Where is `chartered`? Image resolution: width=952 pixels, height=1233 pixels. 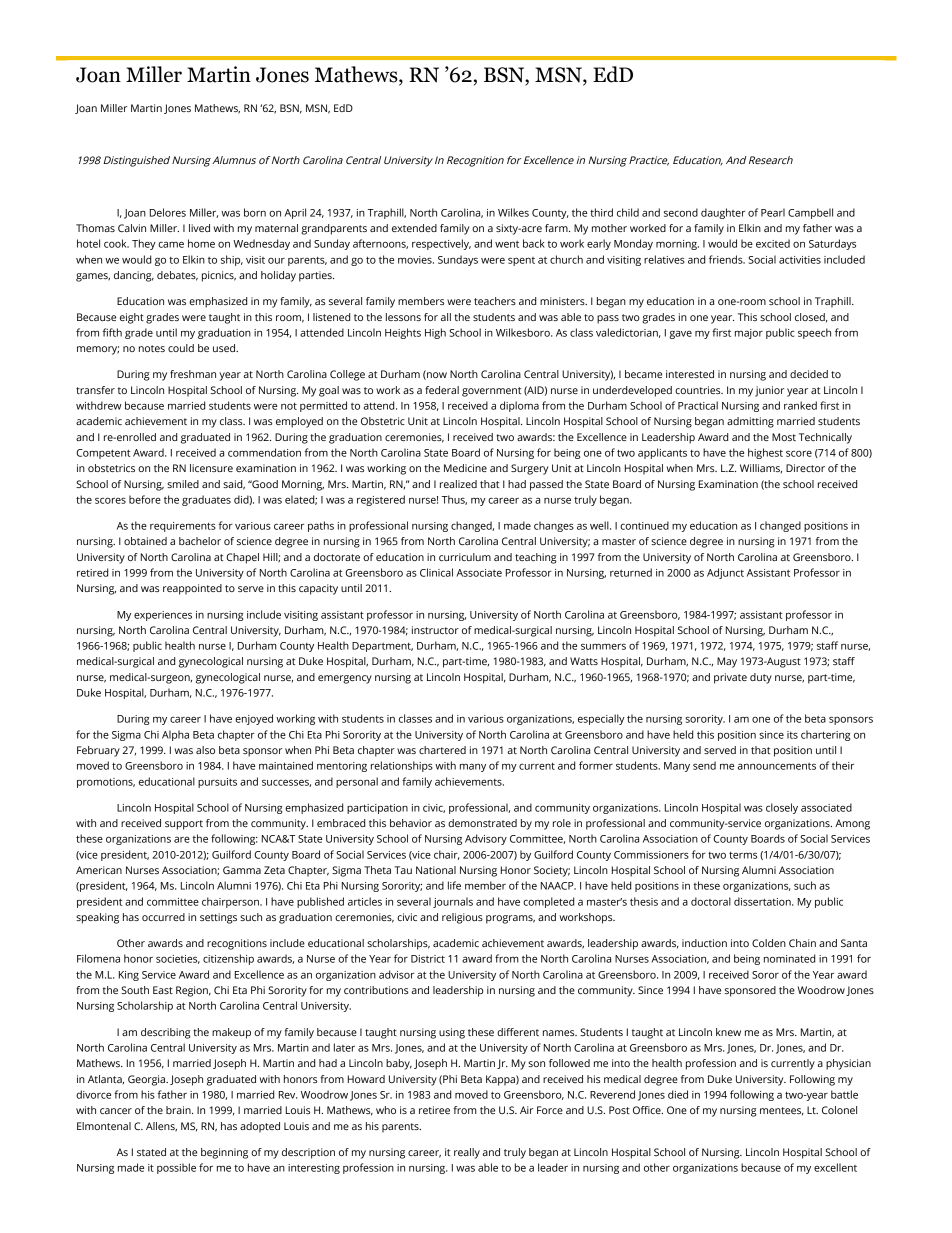
chartered is located at coordinates (442, 750).
